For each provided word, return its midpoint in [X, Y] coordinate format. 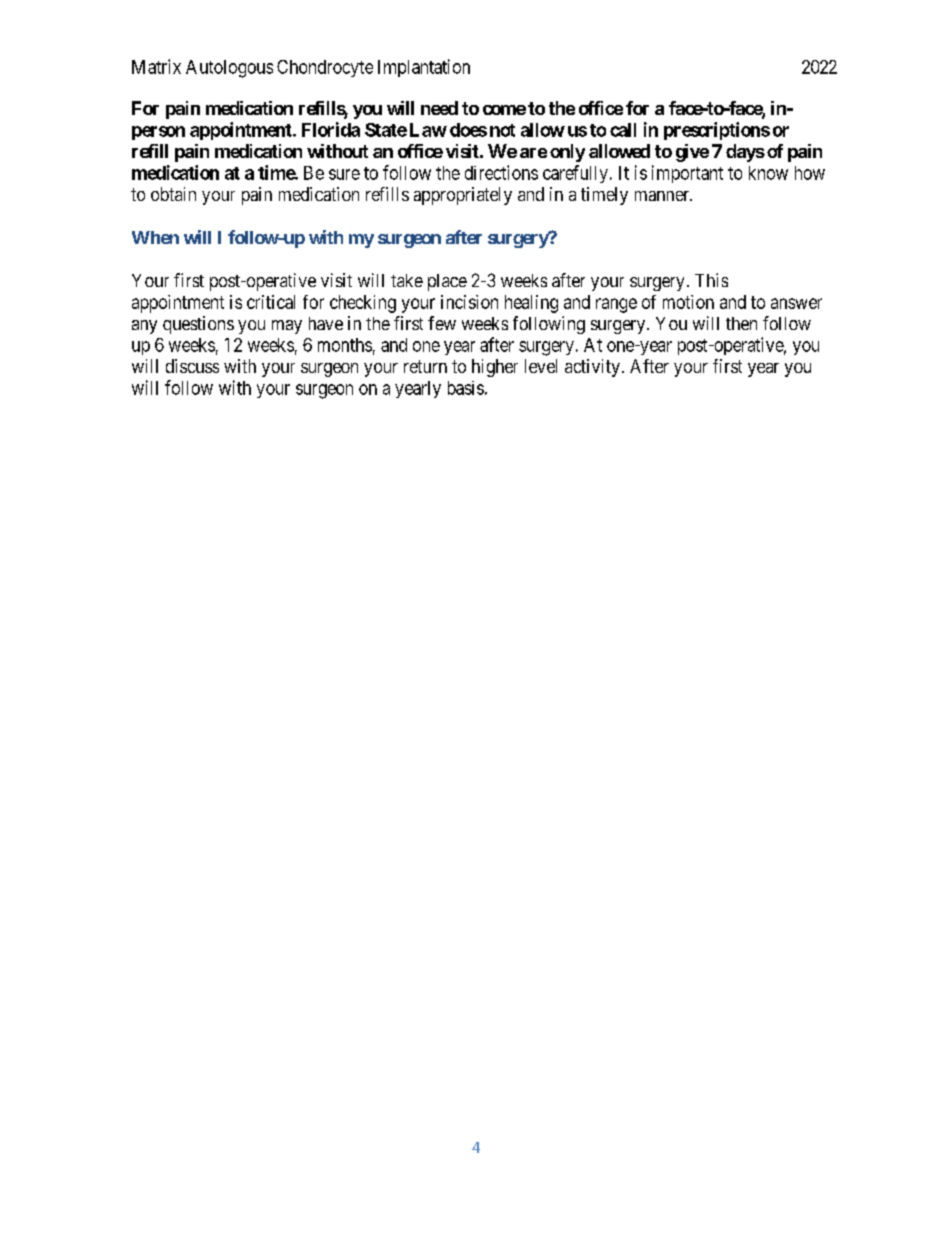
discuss [192, 366]
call [623, 130]
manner [663, 196]
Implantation [424, 68]
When [155, 237]
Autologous [229, 69]
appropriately [463, 196]
